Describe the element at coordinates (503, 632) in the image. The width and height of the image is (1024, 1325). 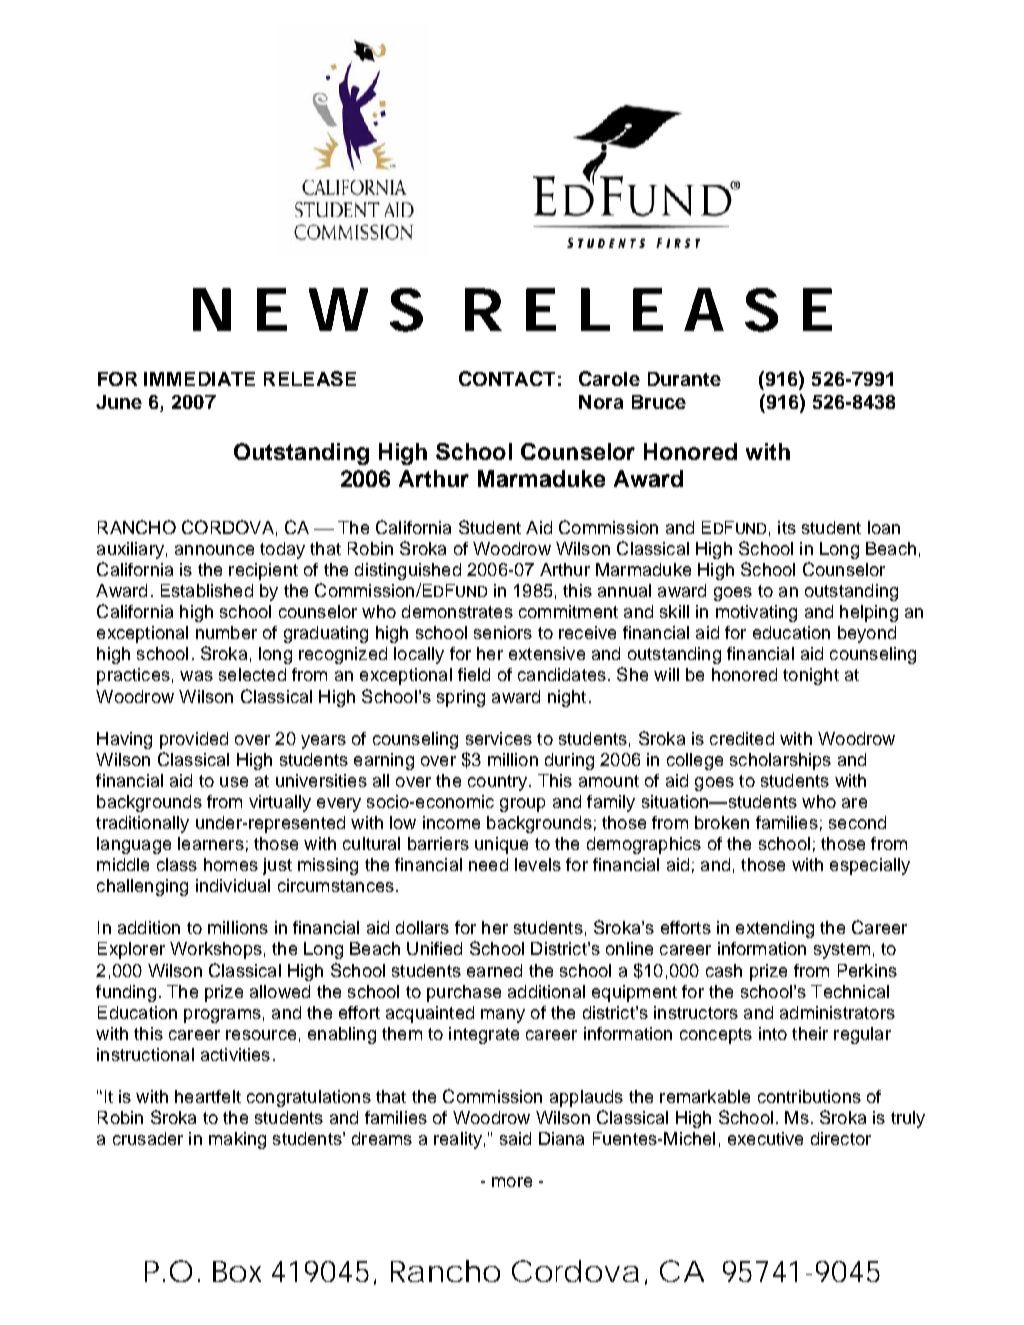
I see `seniors` at that location.
